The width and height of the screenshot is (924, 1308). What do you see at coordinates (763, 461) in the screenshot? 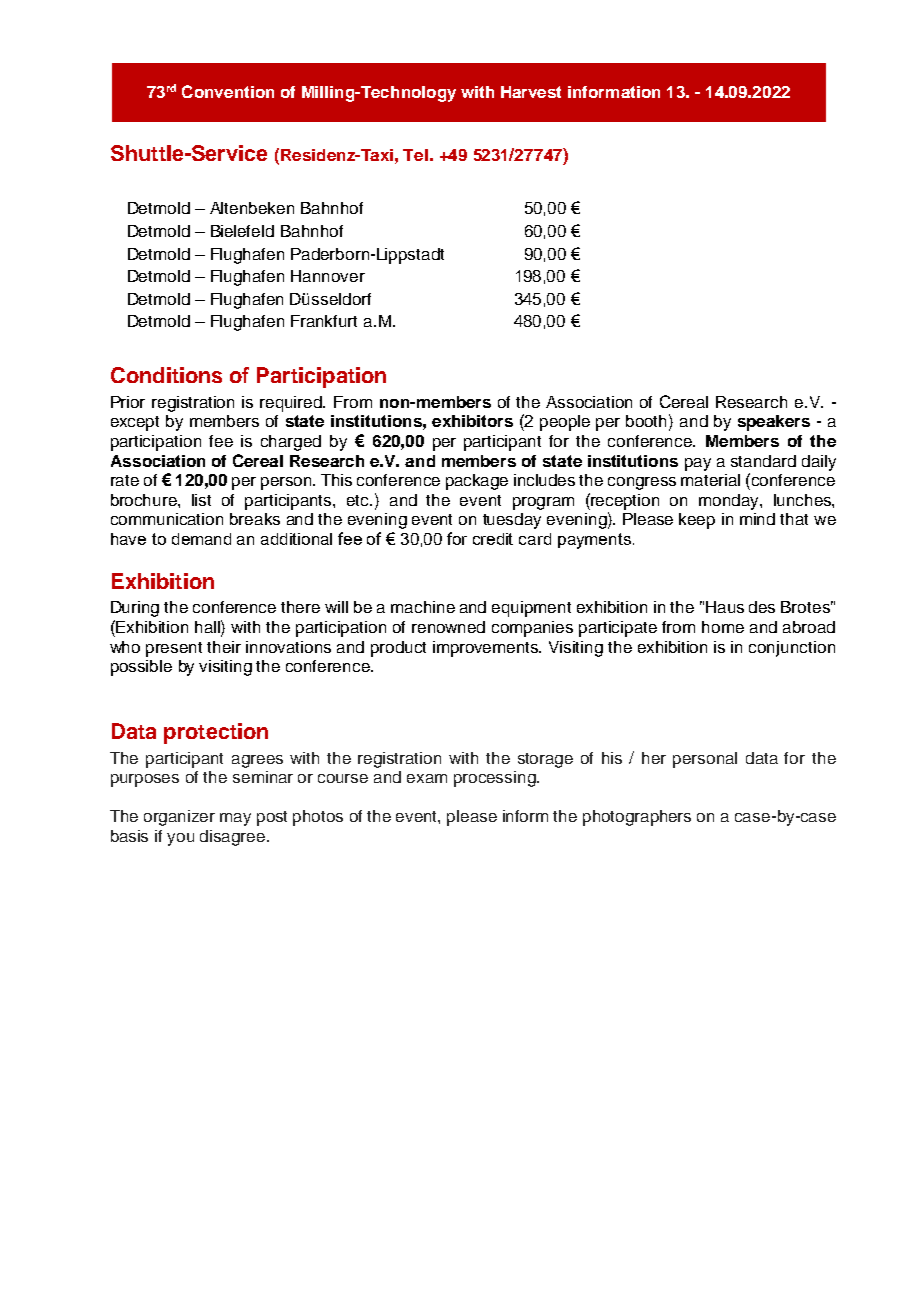
I see `standard` at bounding box center [763, 461].
